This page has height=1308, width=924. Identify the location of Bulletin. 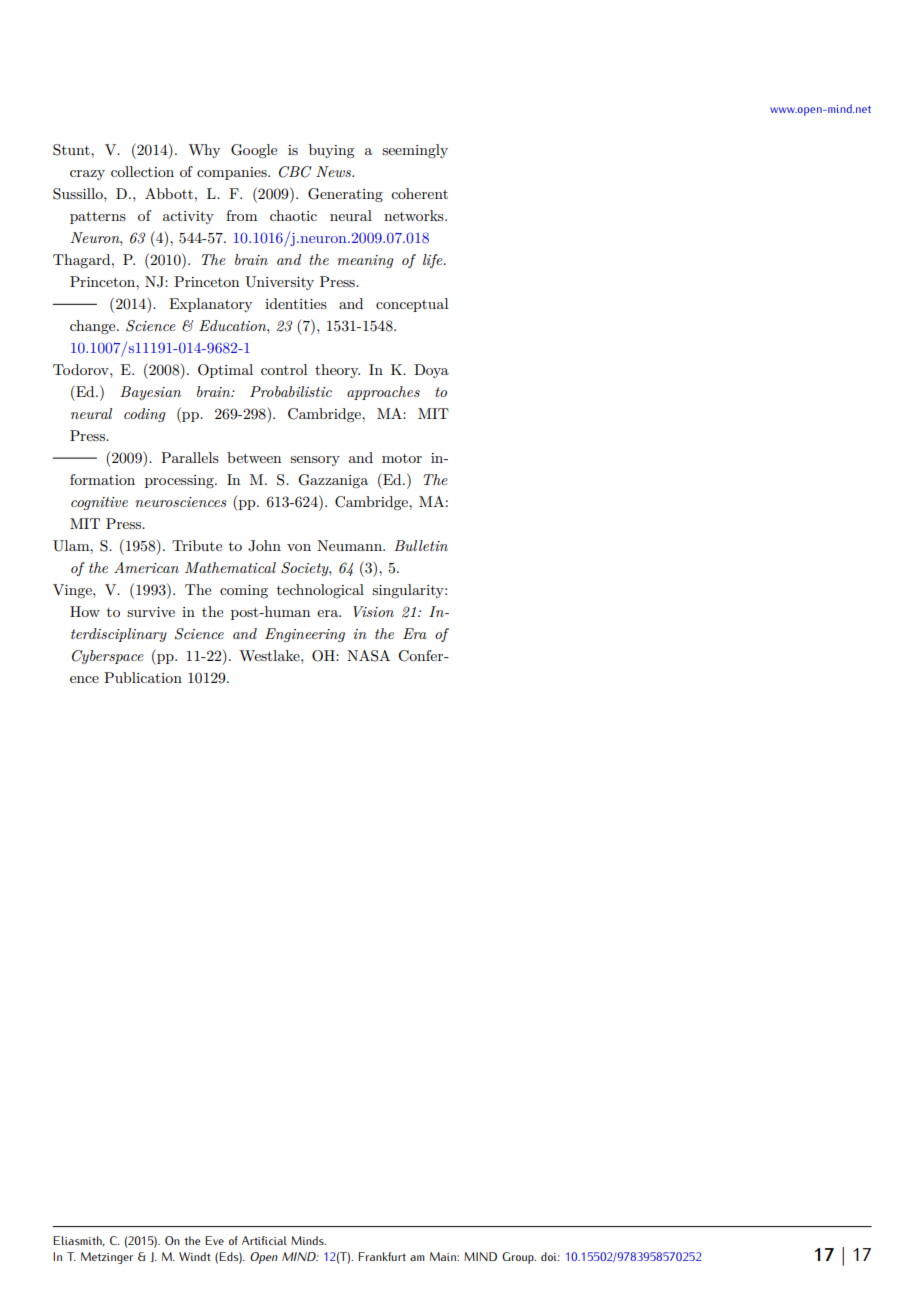
(421, 545).
